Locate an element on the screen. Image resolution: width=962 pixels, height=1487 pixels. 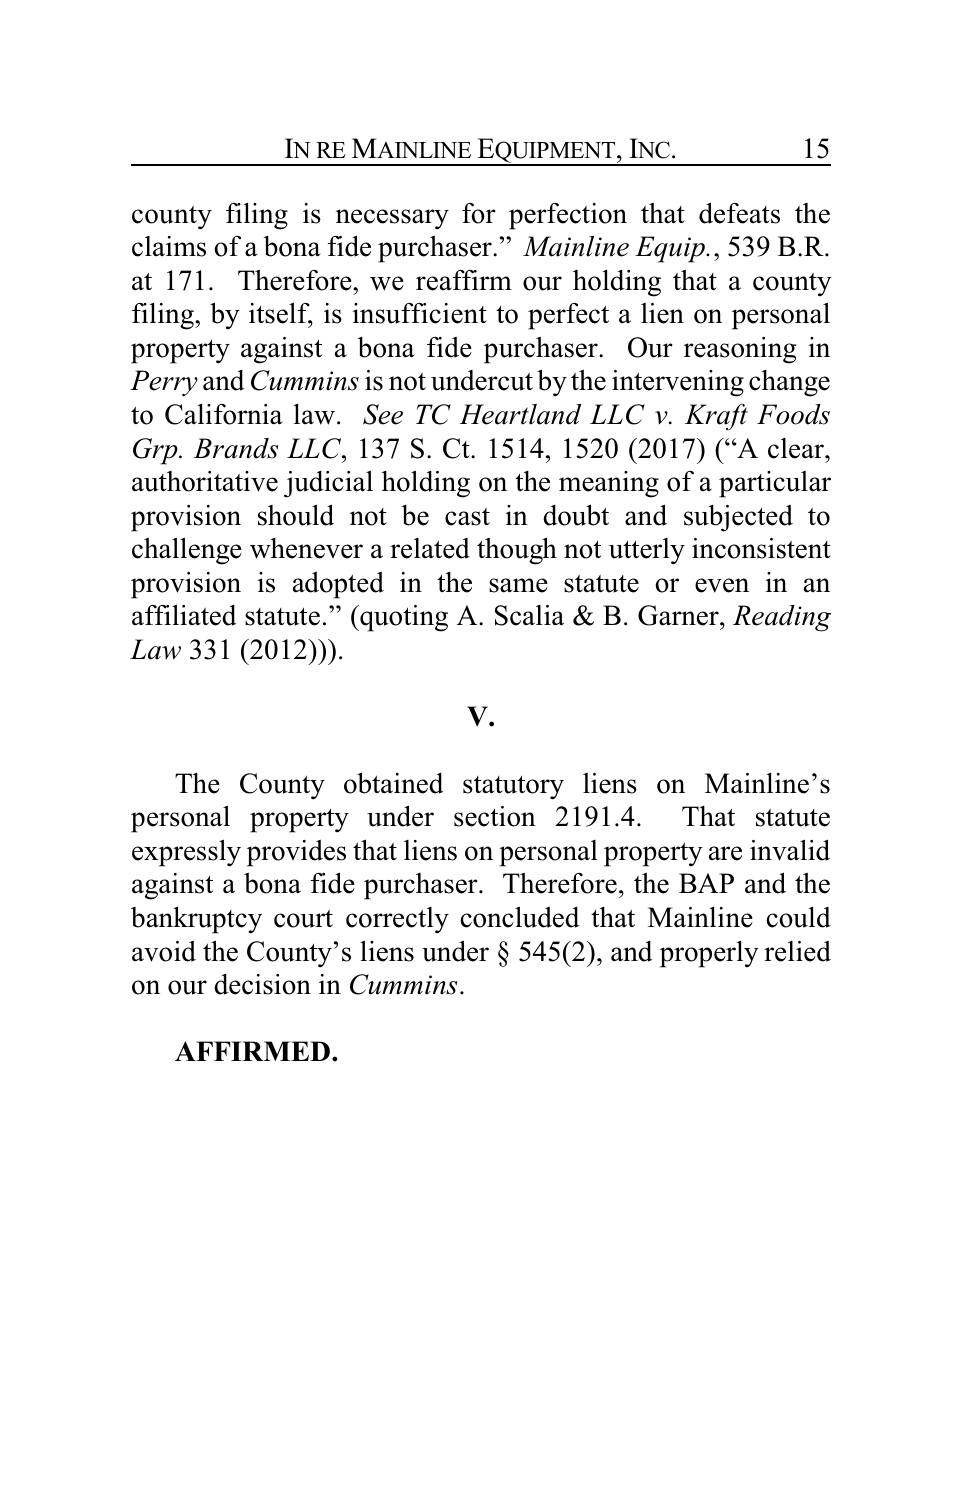
affiliated is located at coordinates (184, 615).
